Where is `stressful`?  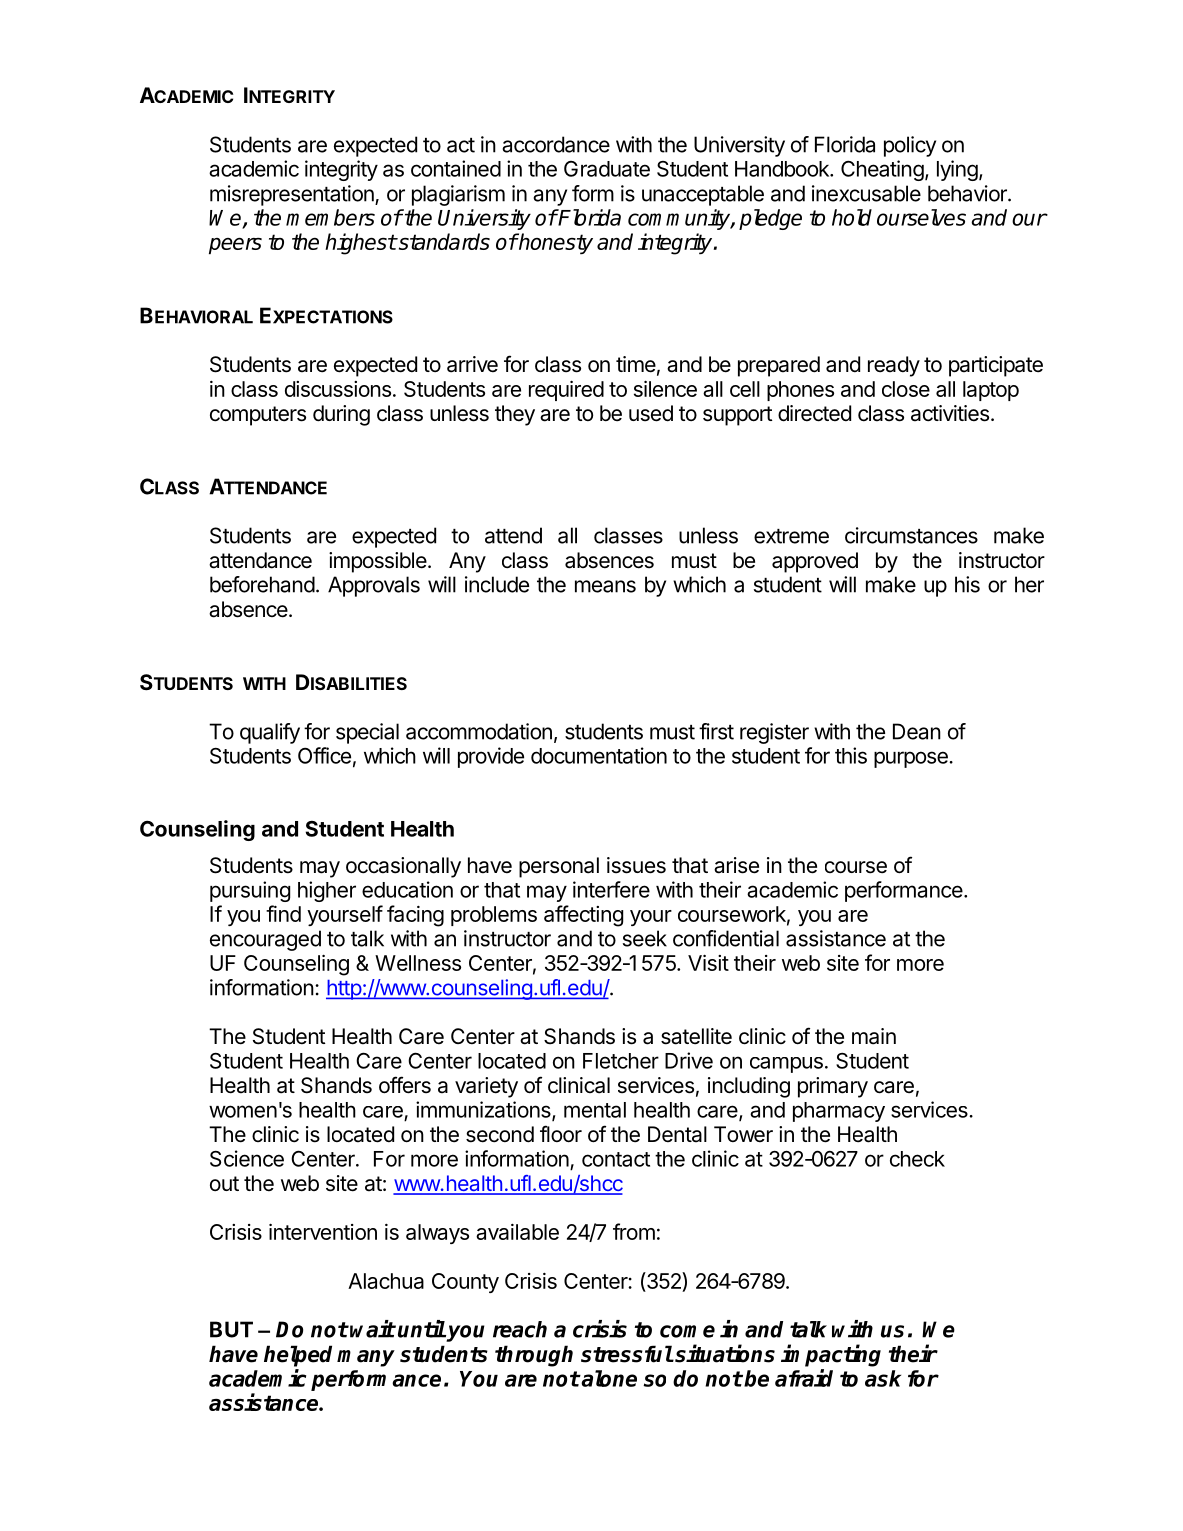
stressful is located at coordinates (627, 1354).
